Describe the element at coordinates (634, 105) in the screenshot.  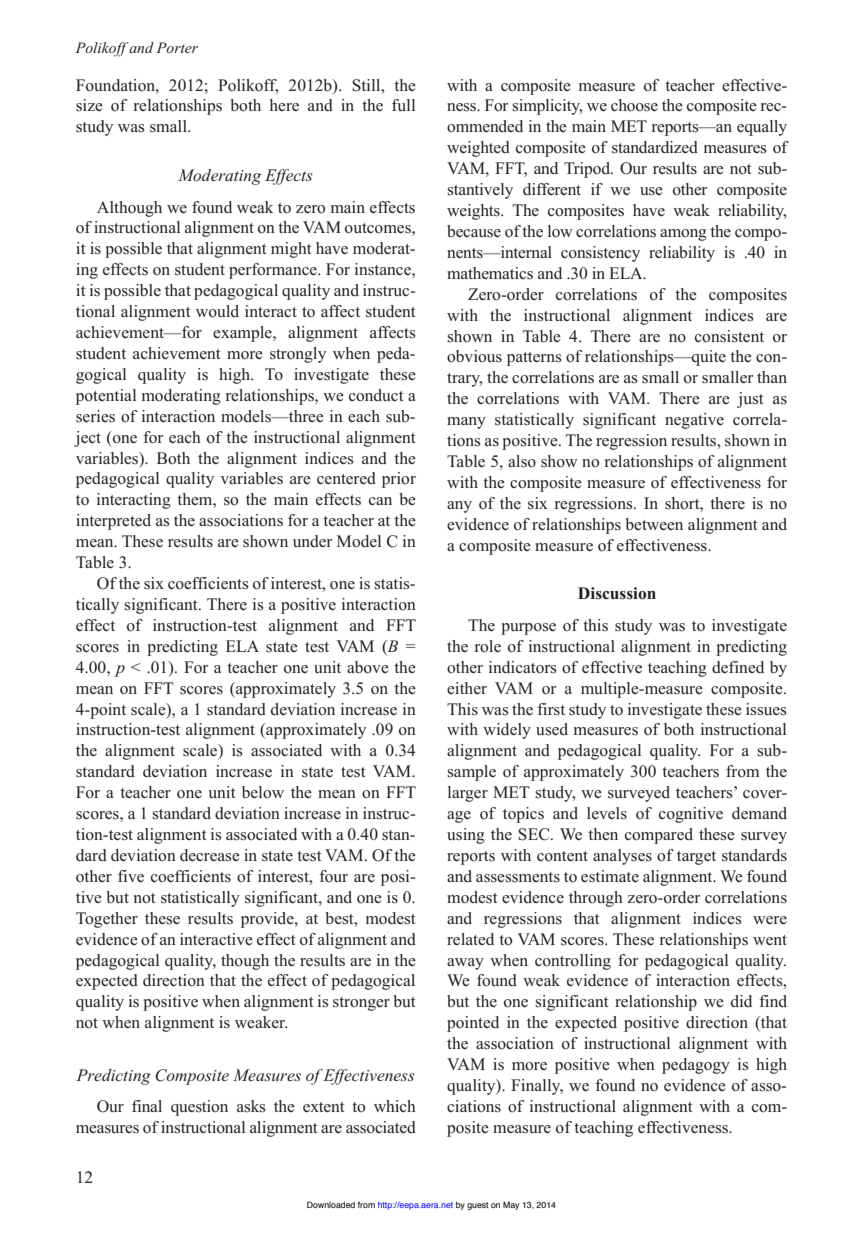
I see `choose` at that location.
